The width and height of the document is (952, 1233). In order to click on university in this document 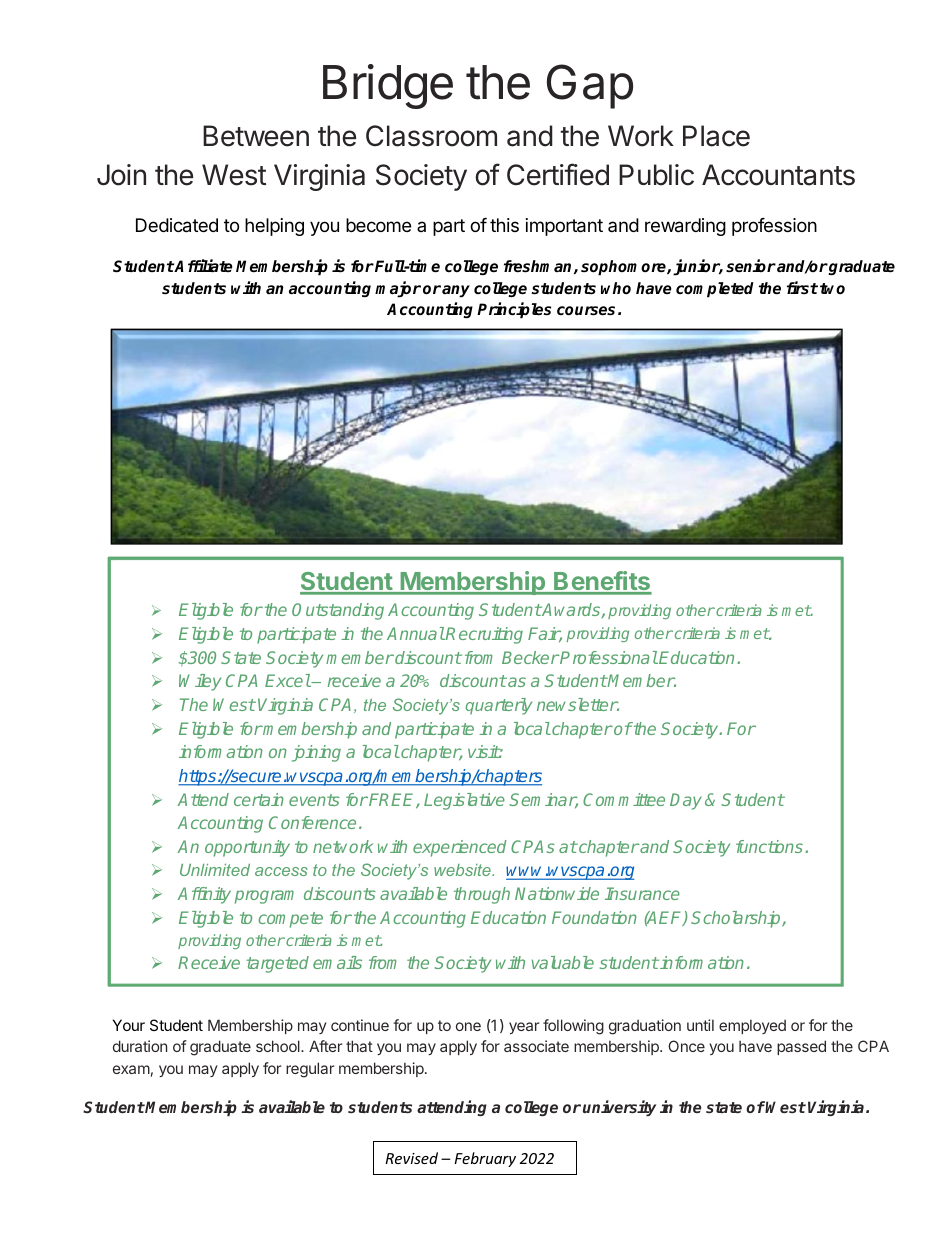, I will do `click(619, 1108)`.
